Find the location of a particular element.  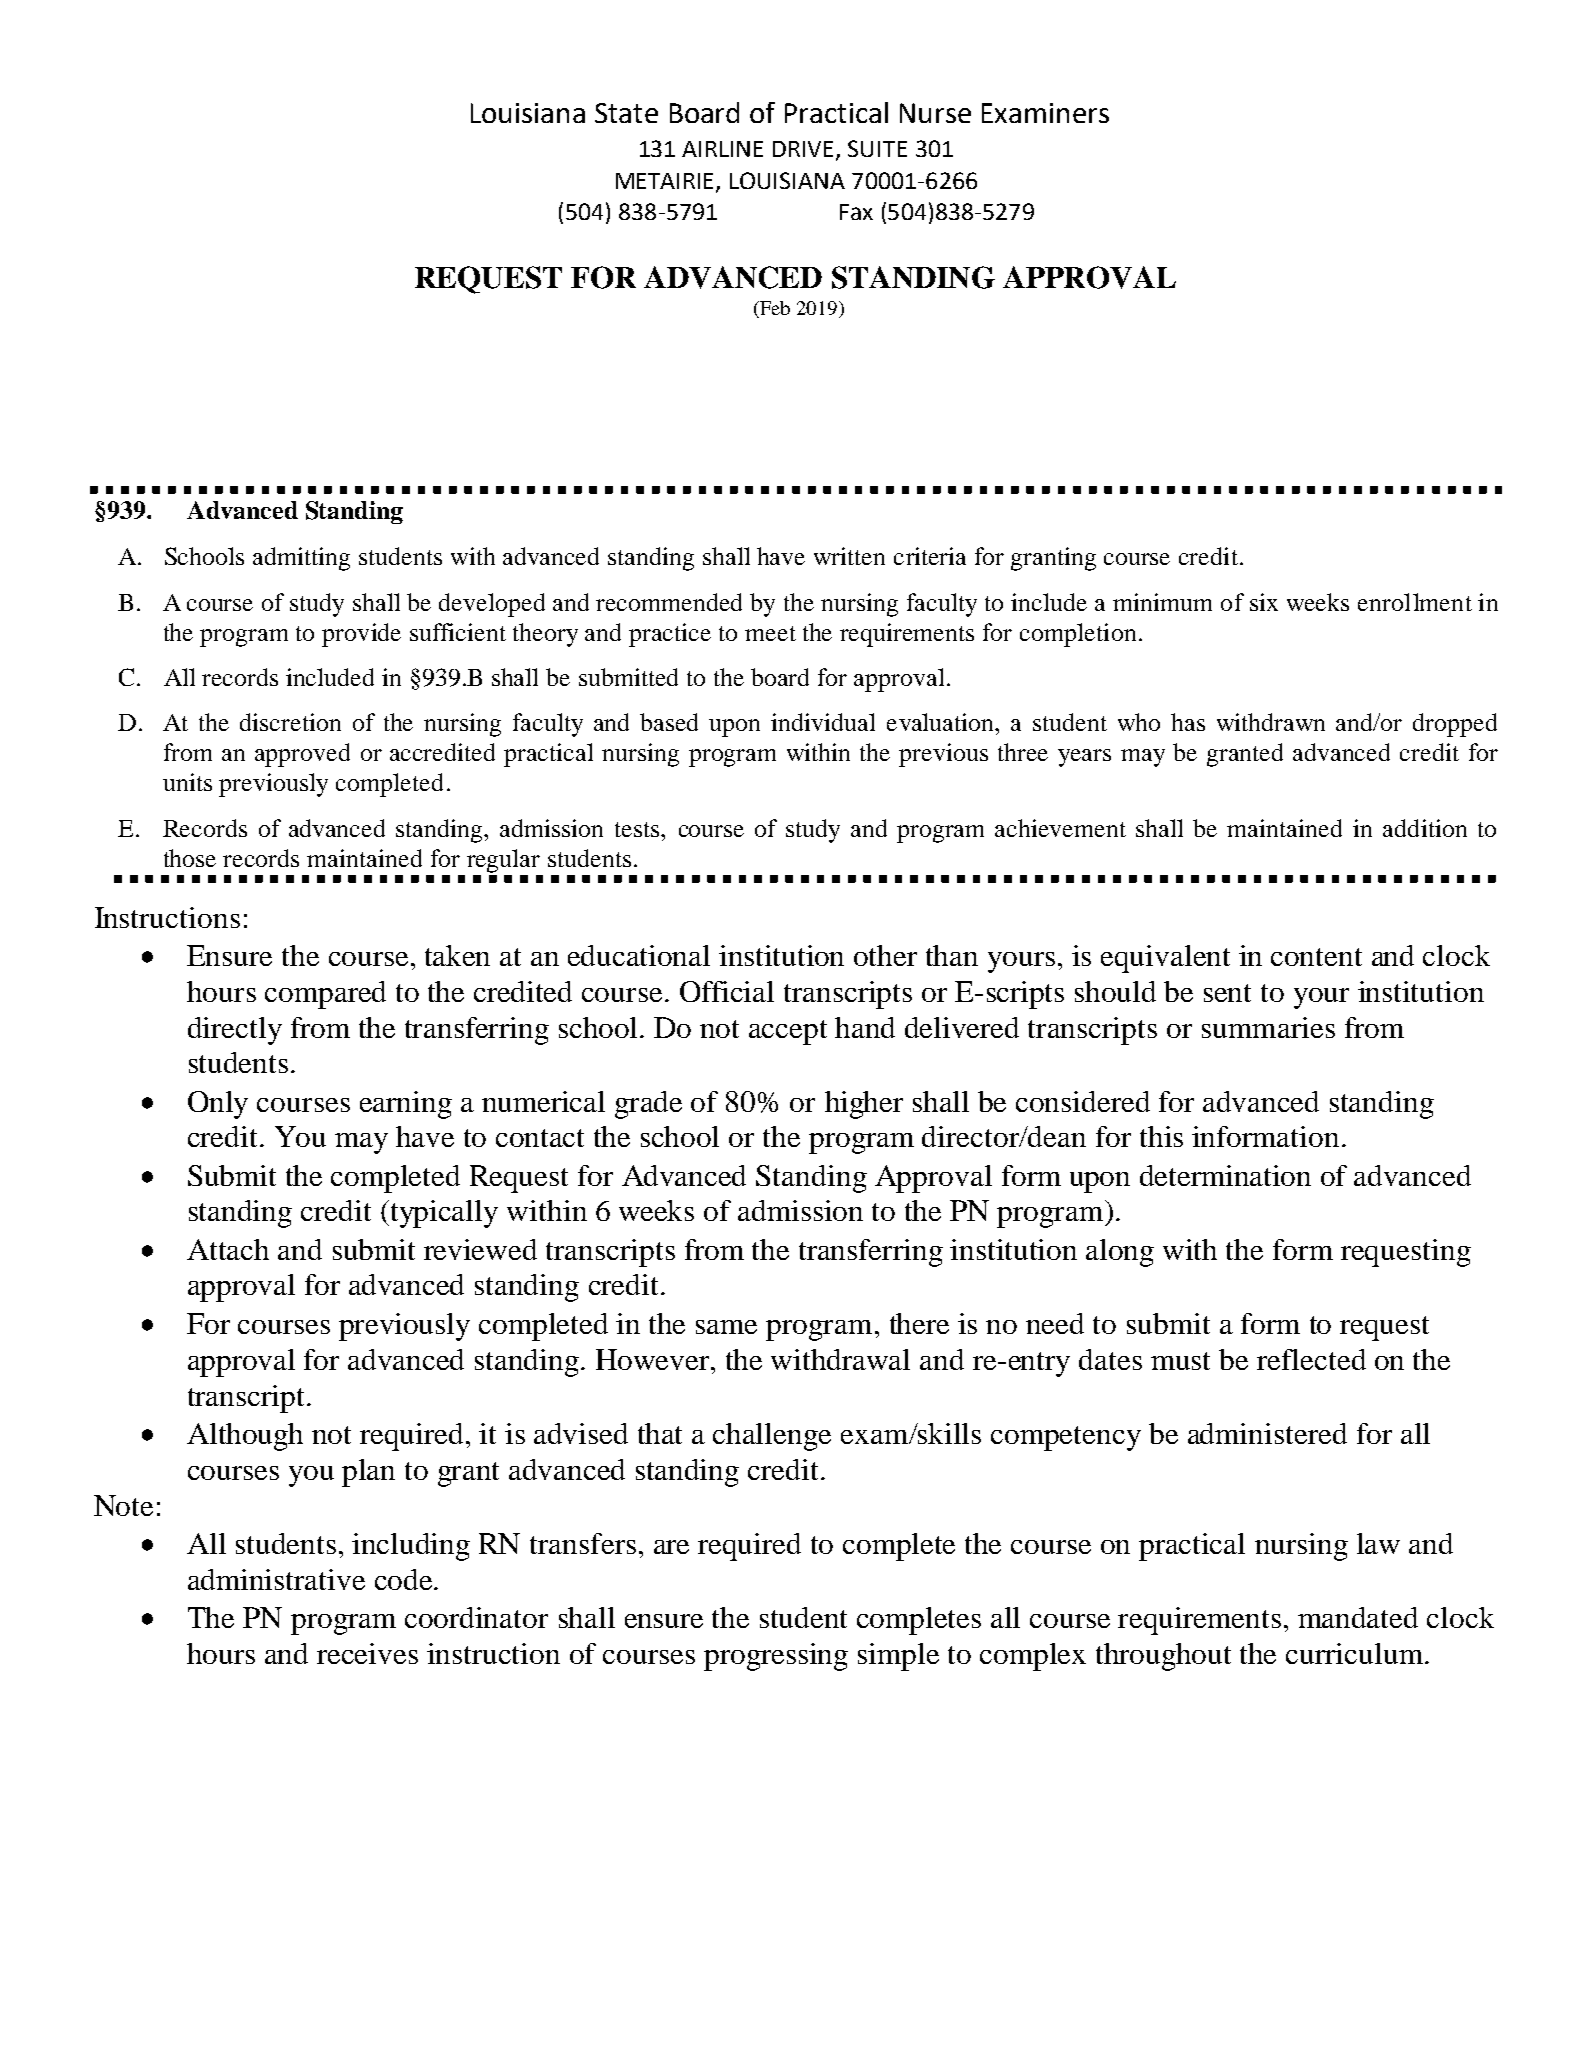

six is located at coordinates (1264, 602).
